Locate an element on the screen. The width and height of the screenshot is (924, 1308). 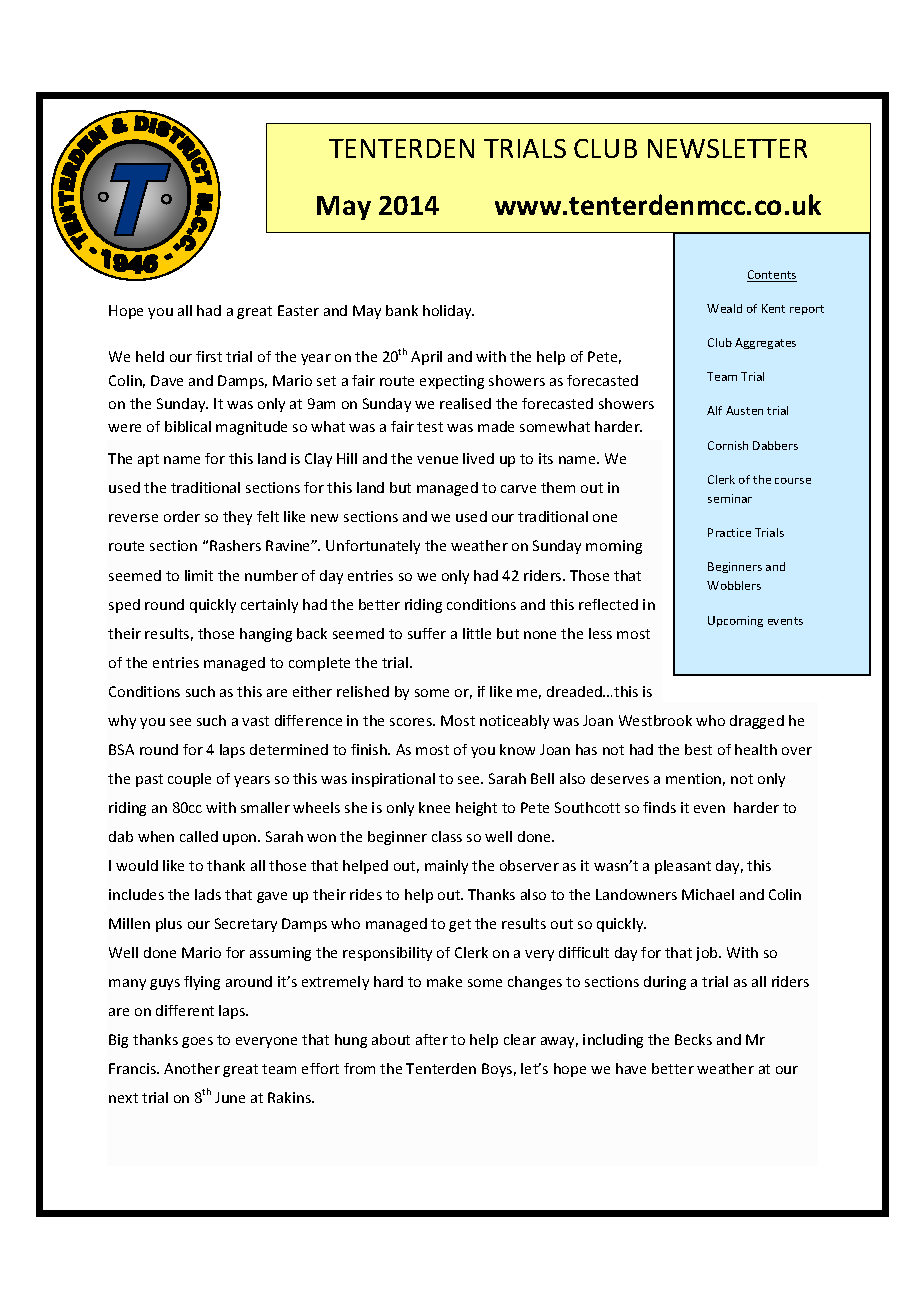
best is located at coordinates (698, 749).
